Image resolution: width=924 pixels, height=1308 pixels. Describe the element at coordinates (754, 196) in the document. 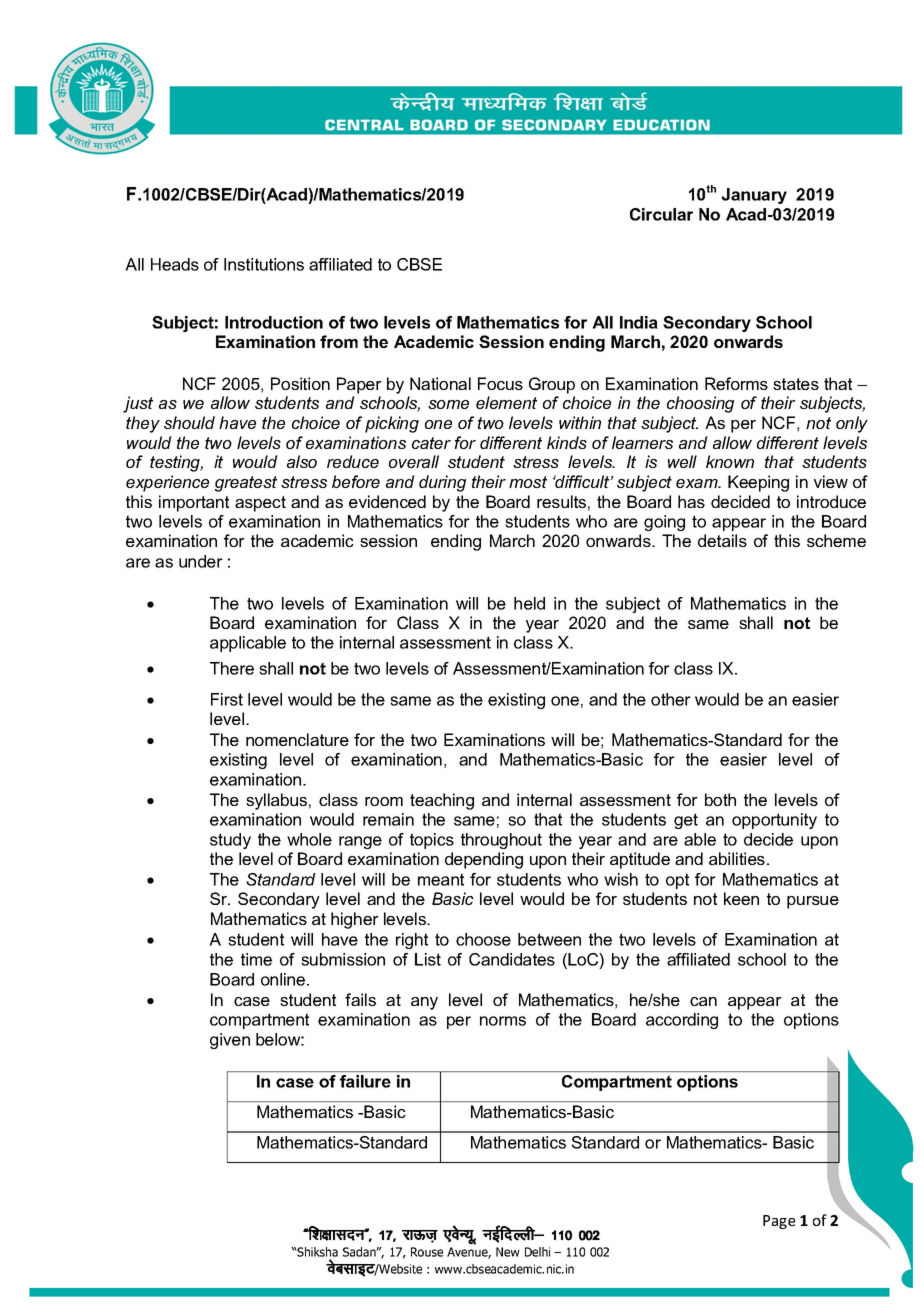

I see `January` at that location.
